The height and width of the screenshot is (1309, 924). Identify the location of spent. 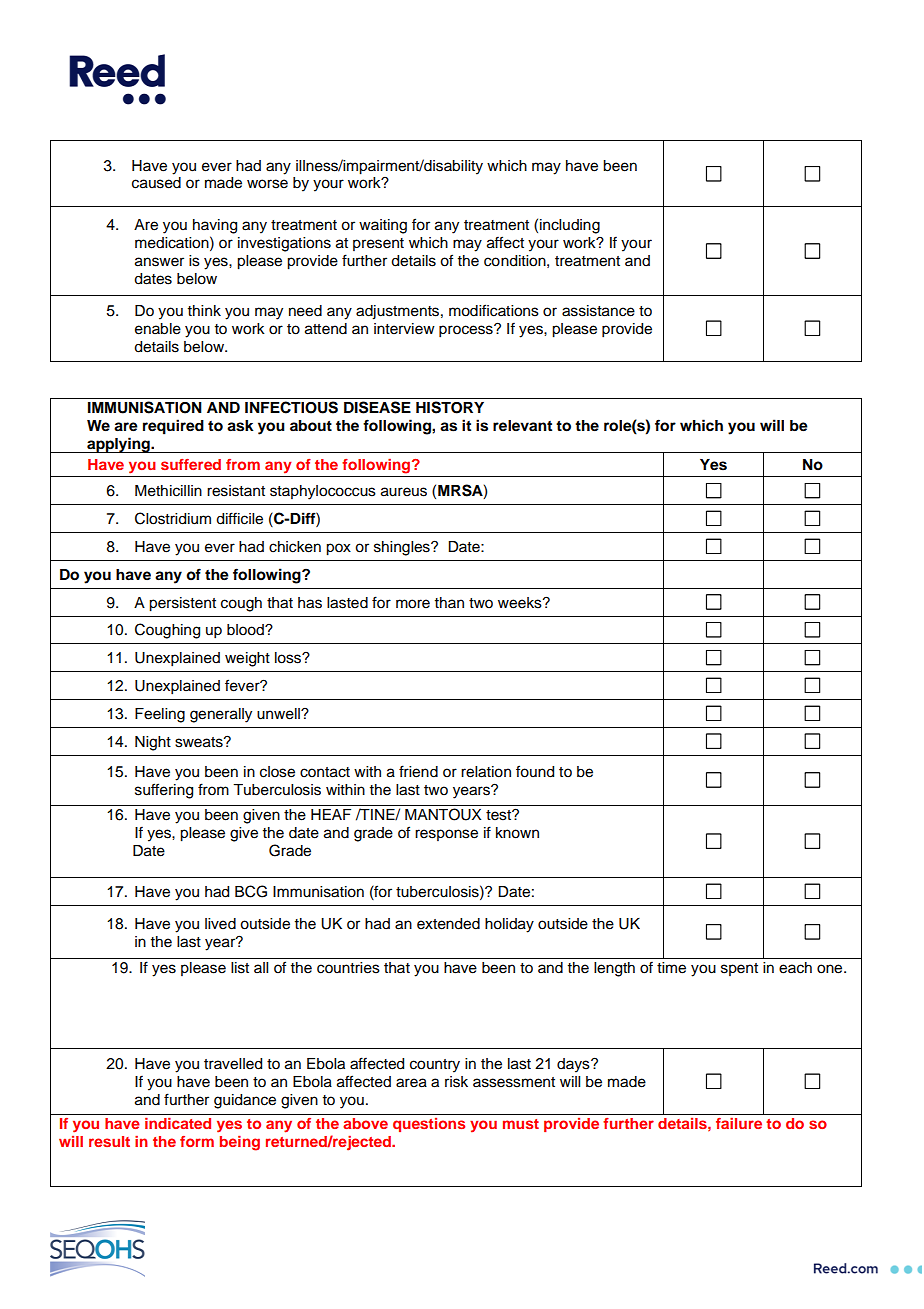
(739, 969).
